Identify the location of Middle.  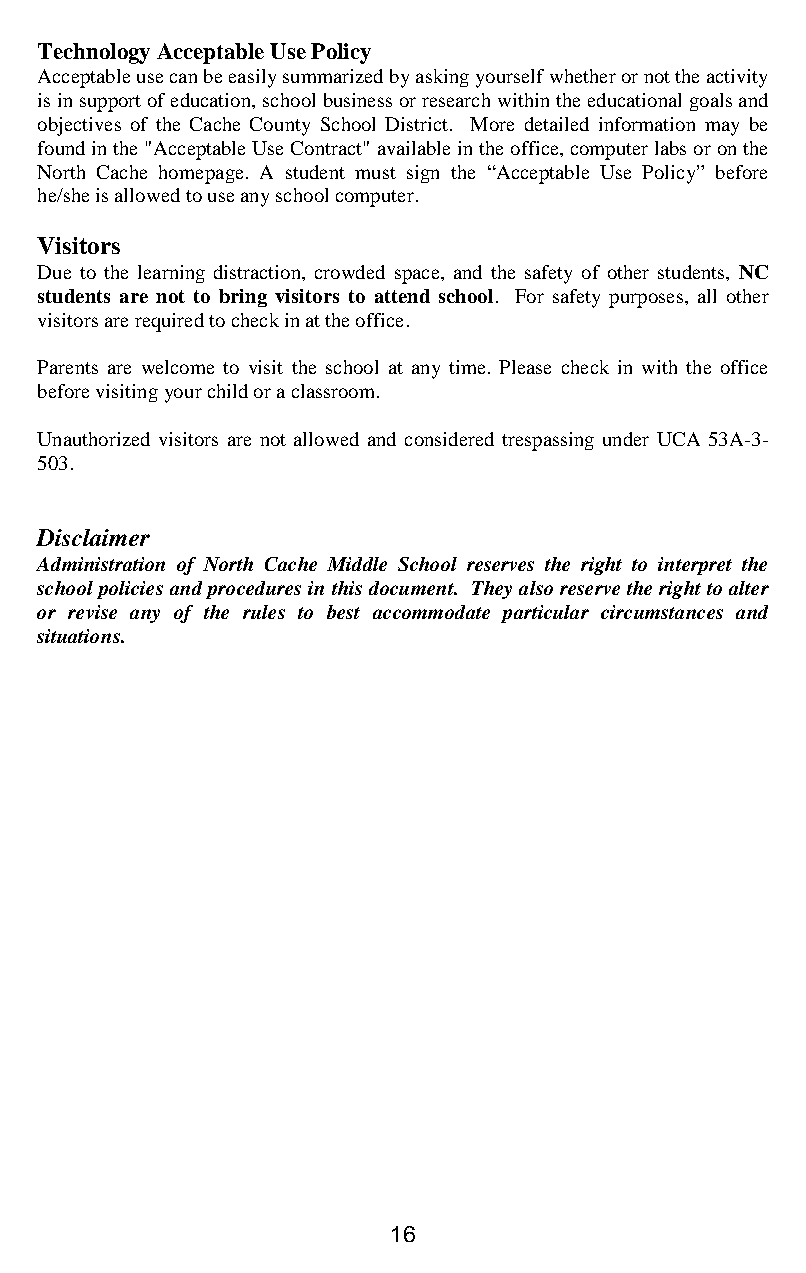
(357, 564).
